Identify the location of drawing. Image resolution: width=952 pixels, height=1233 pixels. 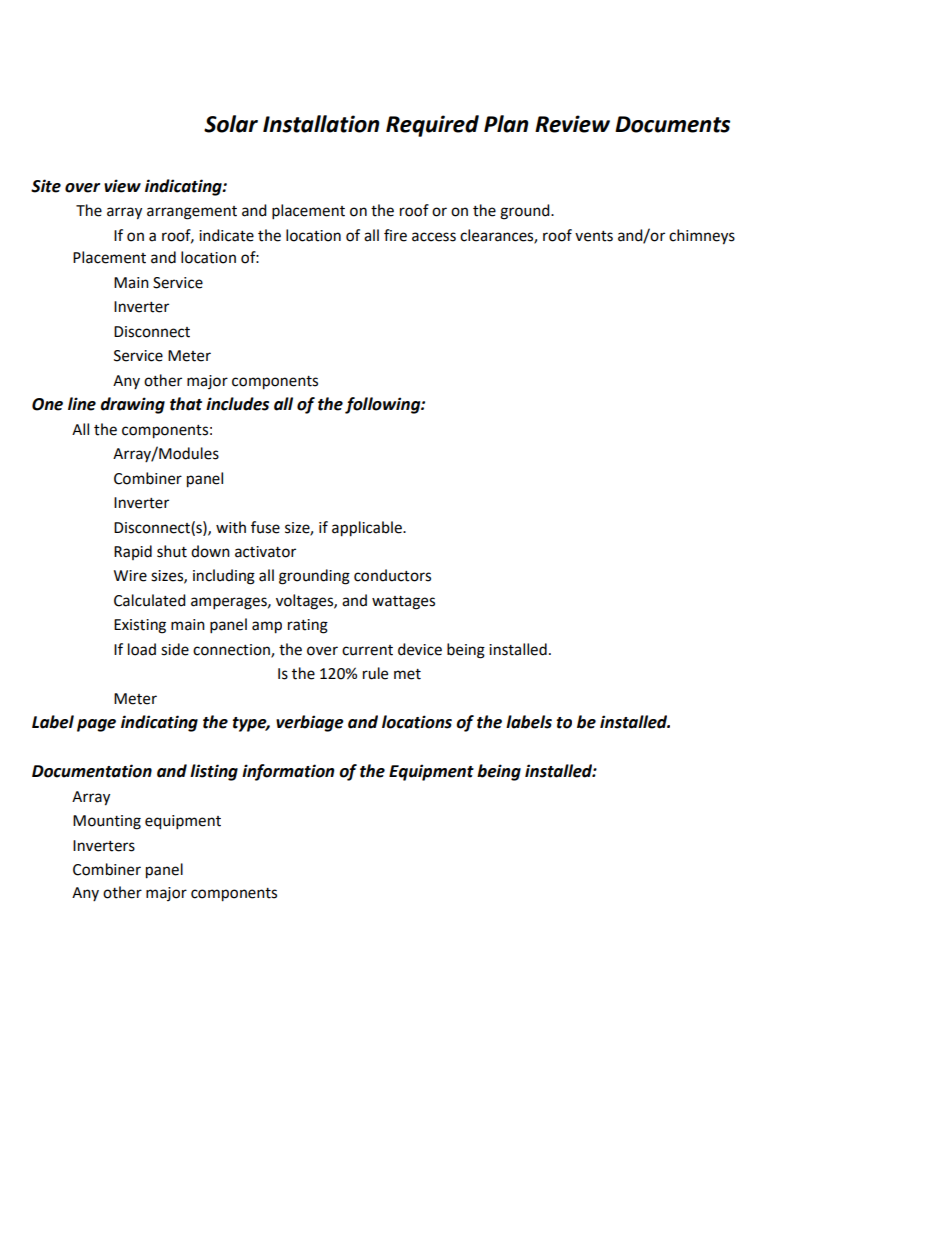
(132, 405).
